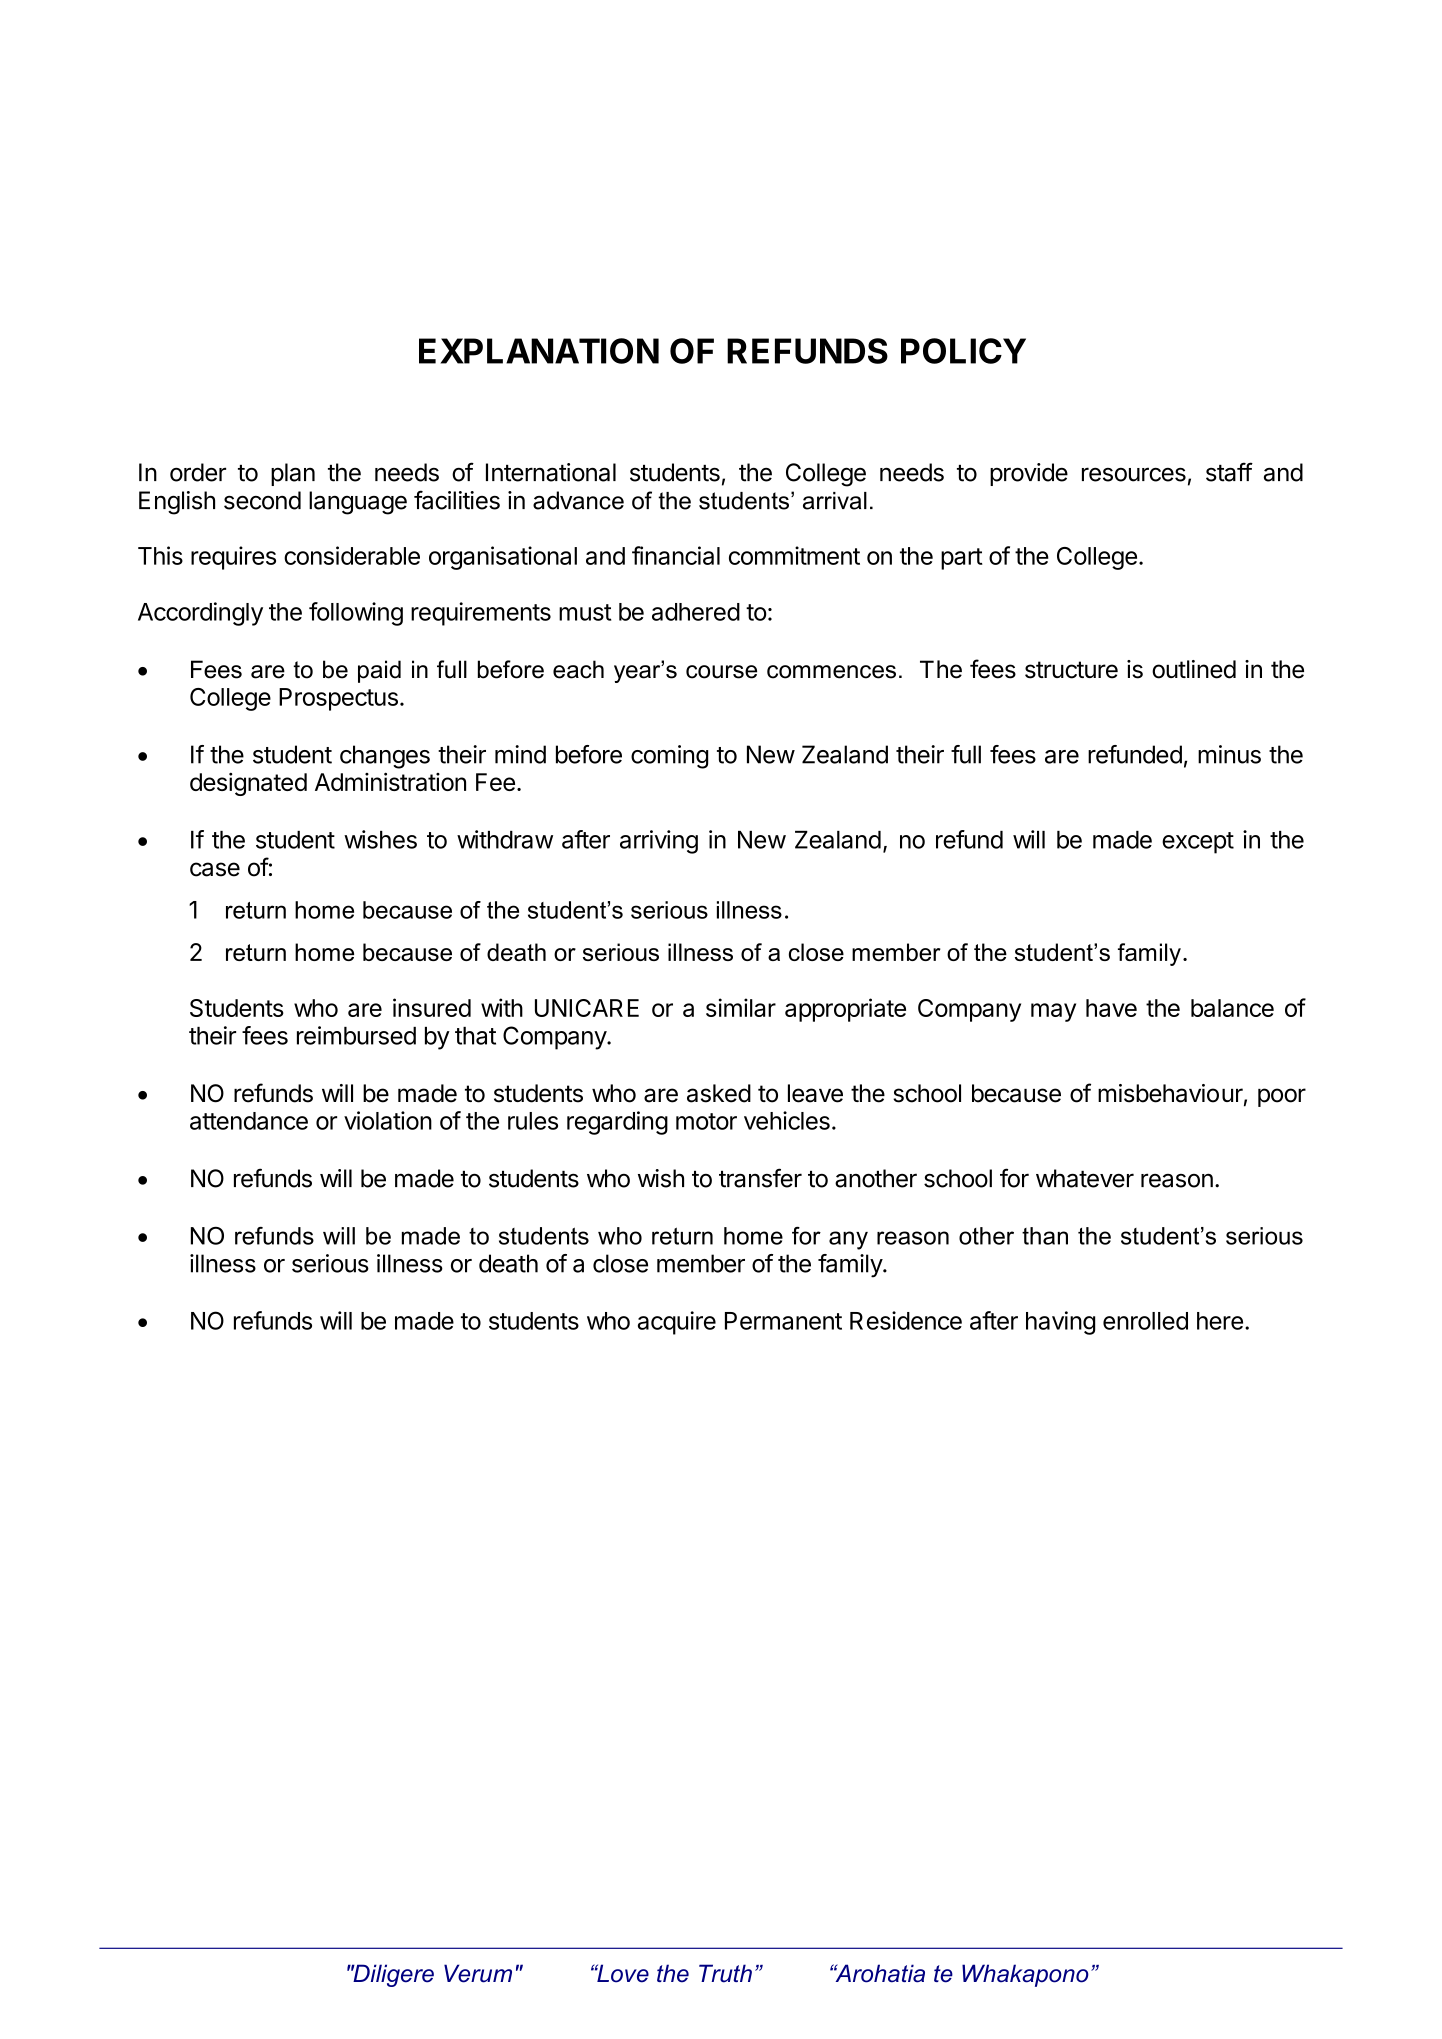 The image size is (1442, 2039). What do you see at coordinates (760, 1178) in the screenshot?
I see `transfer` at bounding box center [760, 1178].
